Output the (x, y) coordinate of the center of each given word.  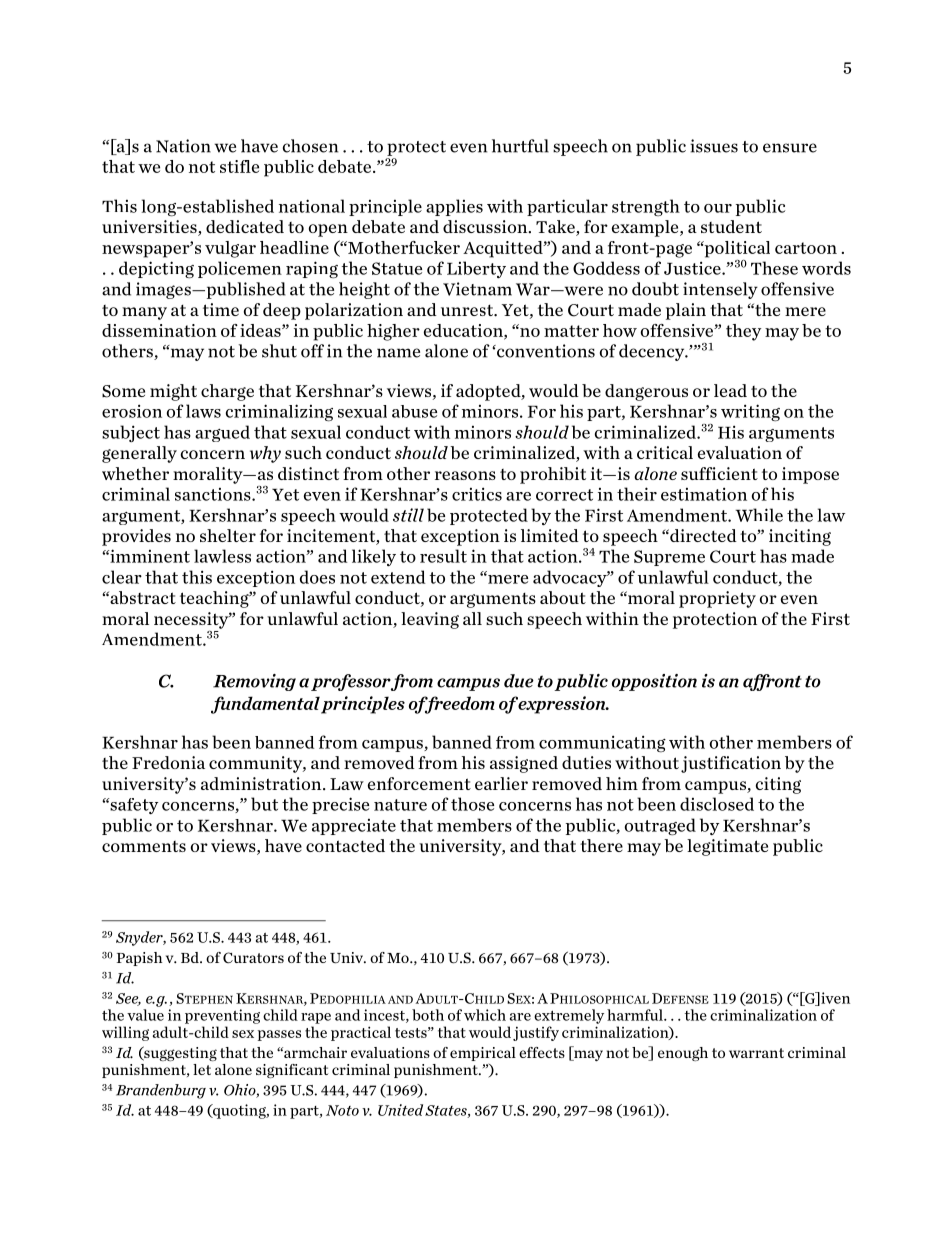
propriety (717, 599)
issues (714, 146)
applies (454, 207)
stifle (239, 166)
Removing (254, 682)
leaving (430, 620)
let (202, 1069)
